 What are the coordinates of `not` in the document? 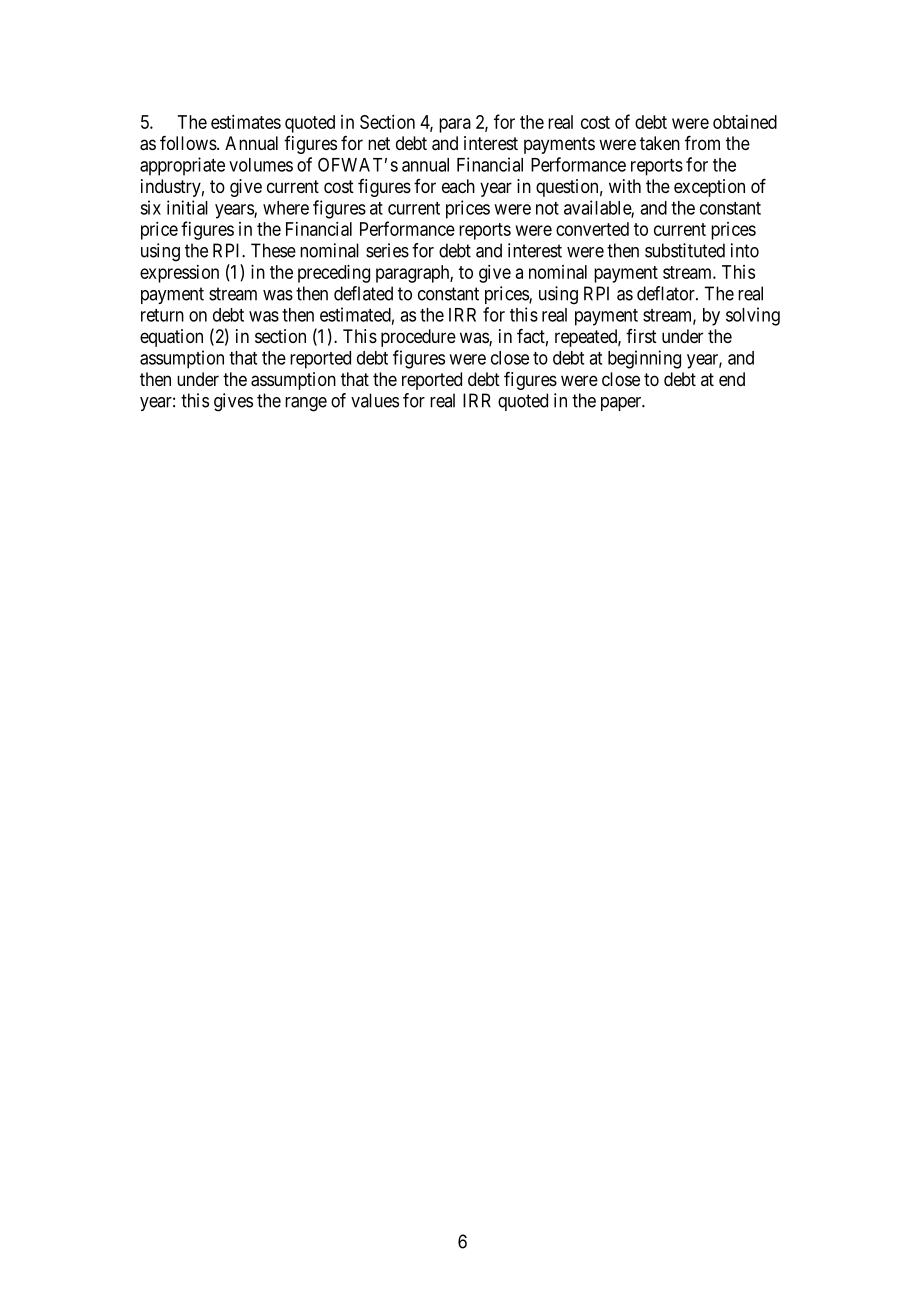 It's located at (547, 208).
